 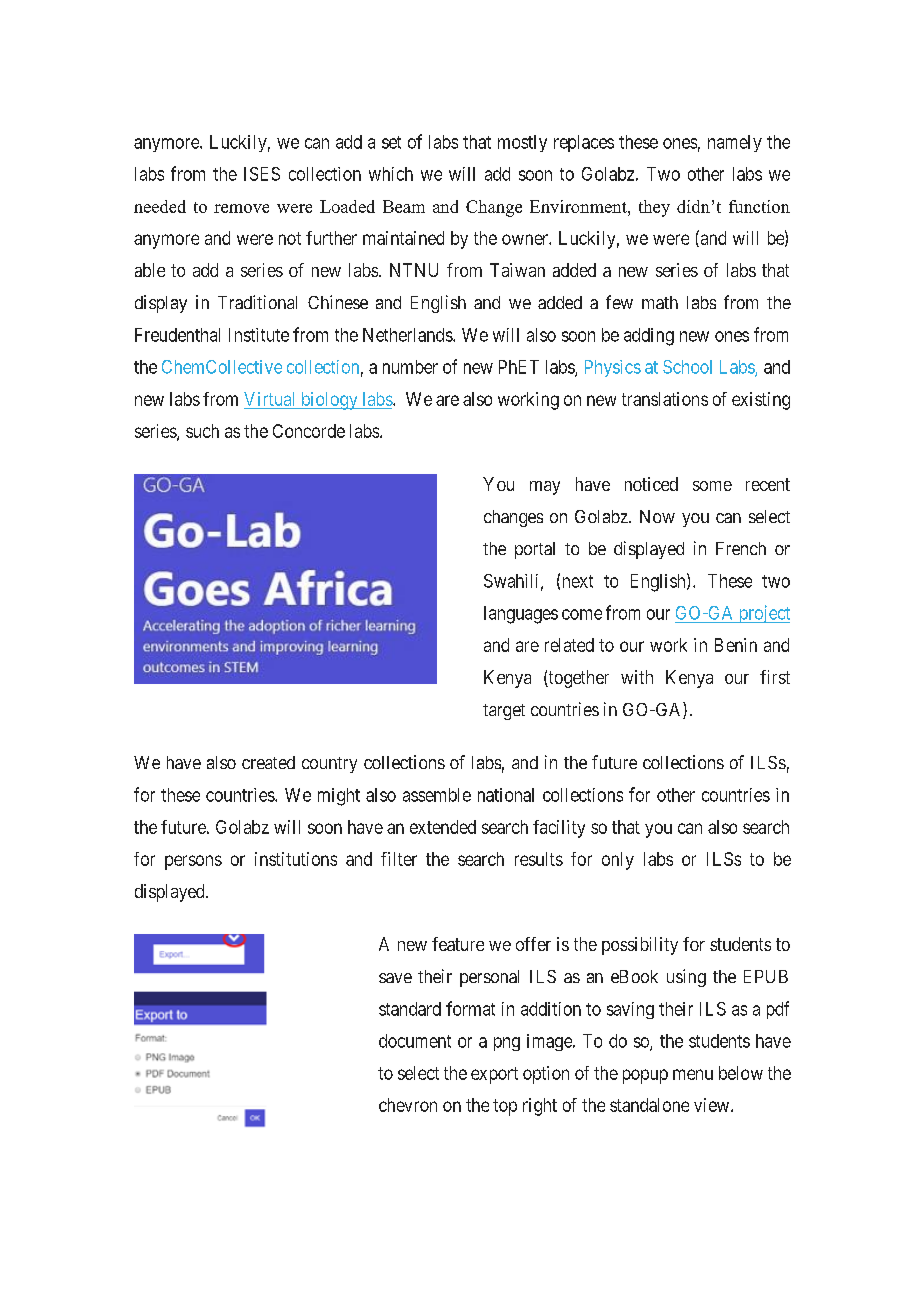 What do you see at coordinates (522, 143) in the page?
I see `mostly` at bounding box center [522, 143].
